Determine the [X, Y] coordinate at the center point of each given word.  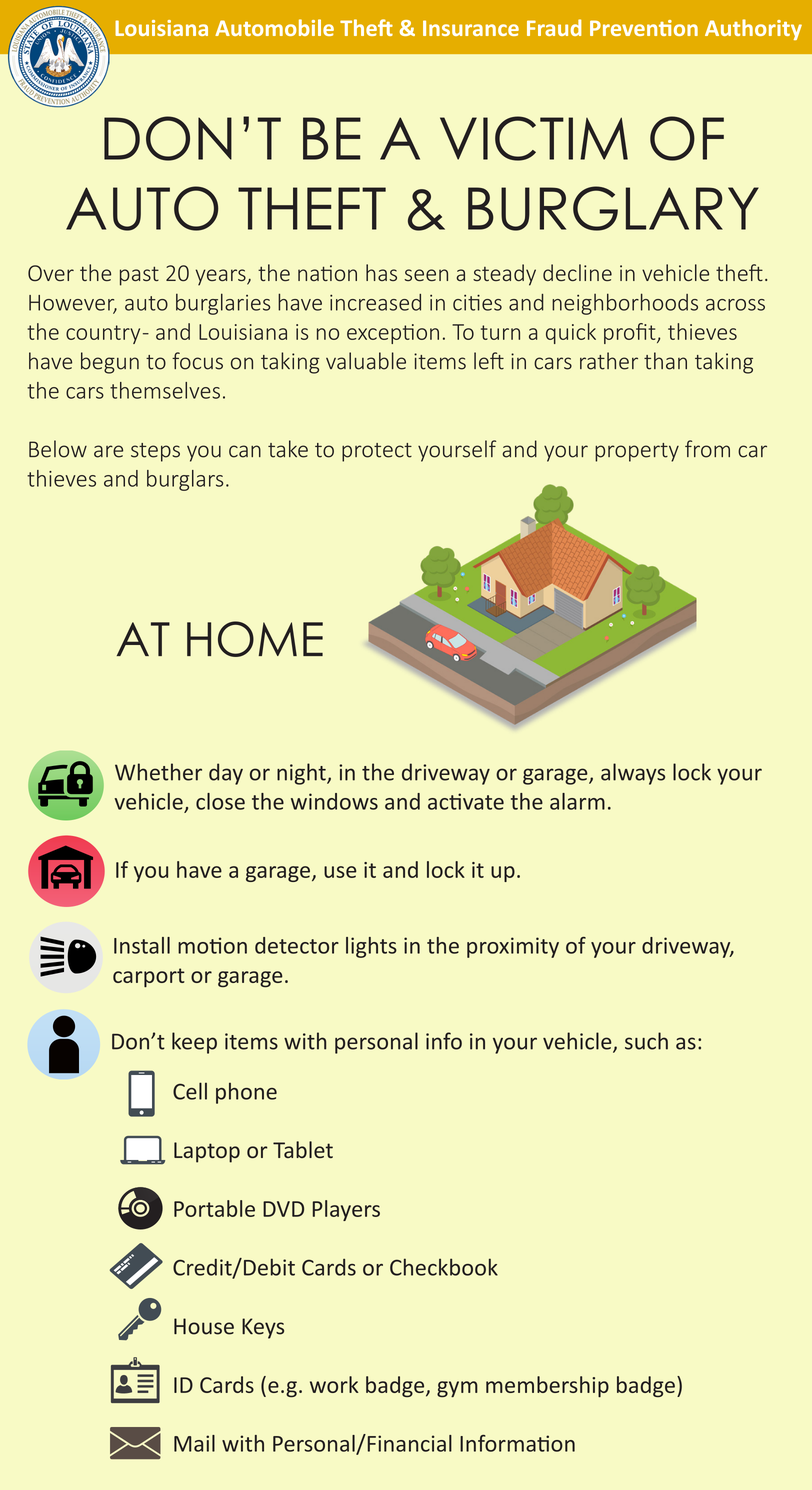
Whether [158, 772]
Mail [194, 1443]
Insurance [471, 28]
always [633, 774]
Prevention [644, 28]
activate [466, 801]
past [139, 276]
